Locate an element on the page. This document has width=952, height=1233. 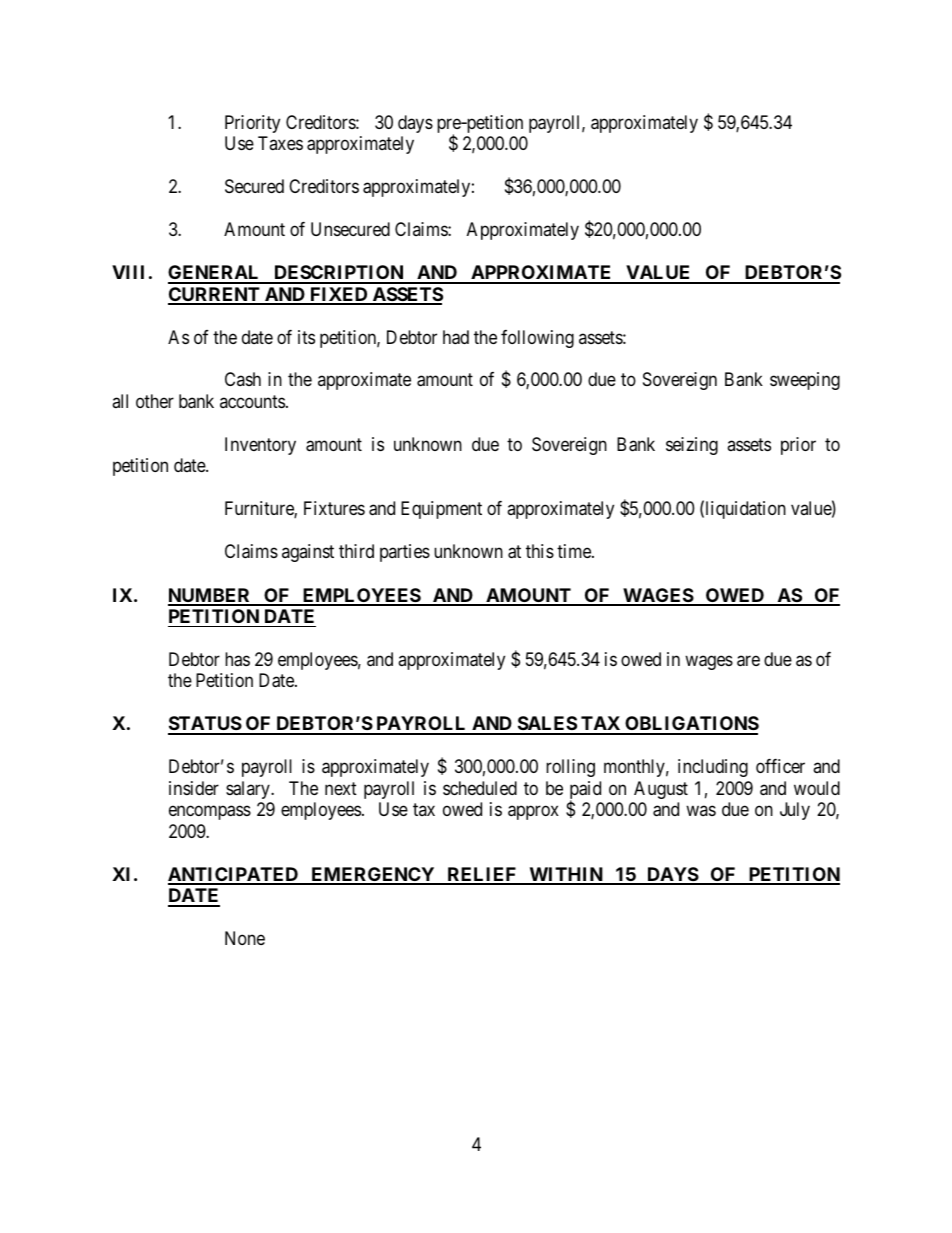
DESCRIPTION is located at coordinates (339, 274).
